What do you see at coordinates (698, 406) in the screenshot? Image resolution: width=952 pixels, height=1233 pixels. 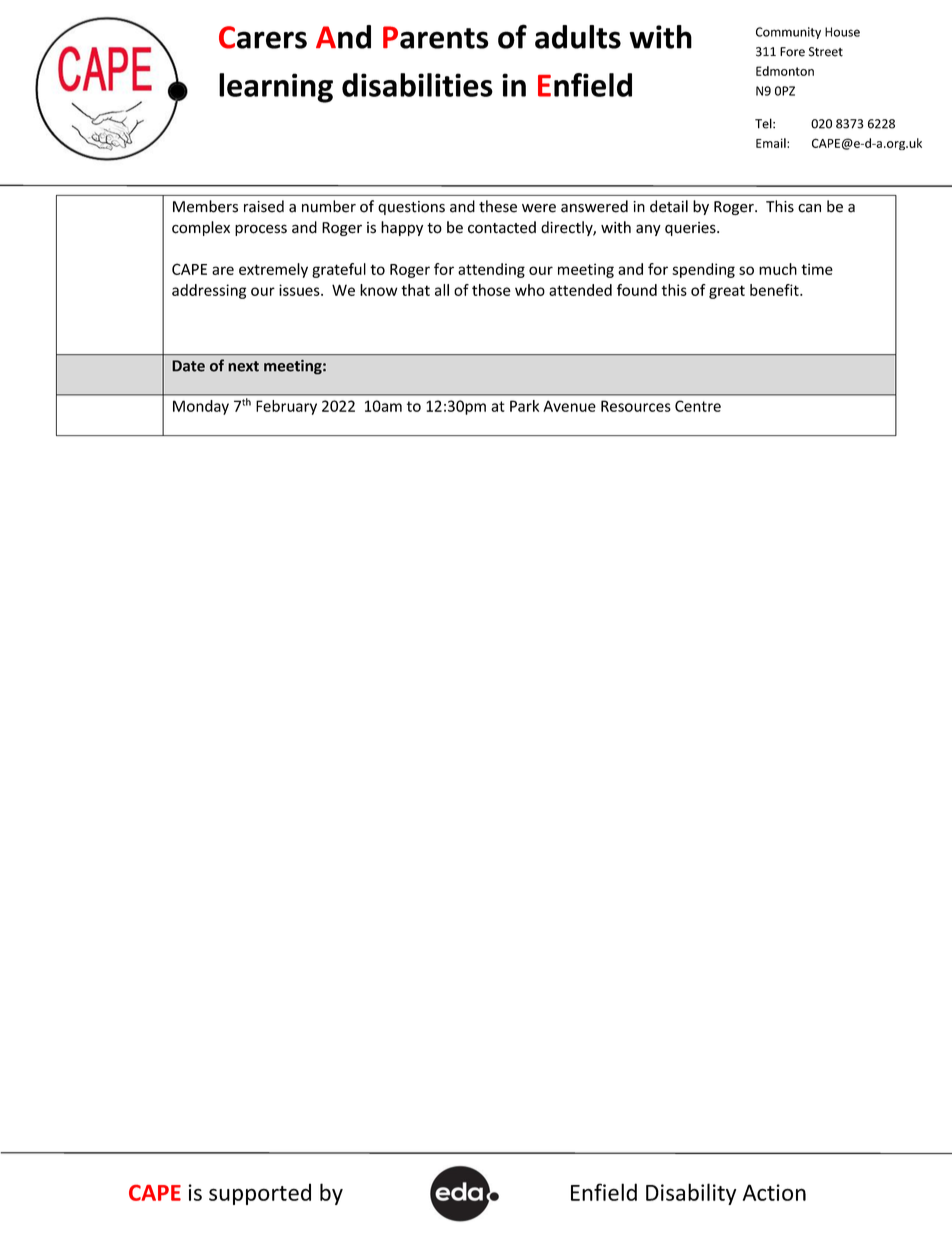 I see `Centre` at bounding box center [698, 406].
